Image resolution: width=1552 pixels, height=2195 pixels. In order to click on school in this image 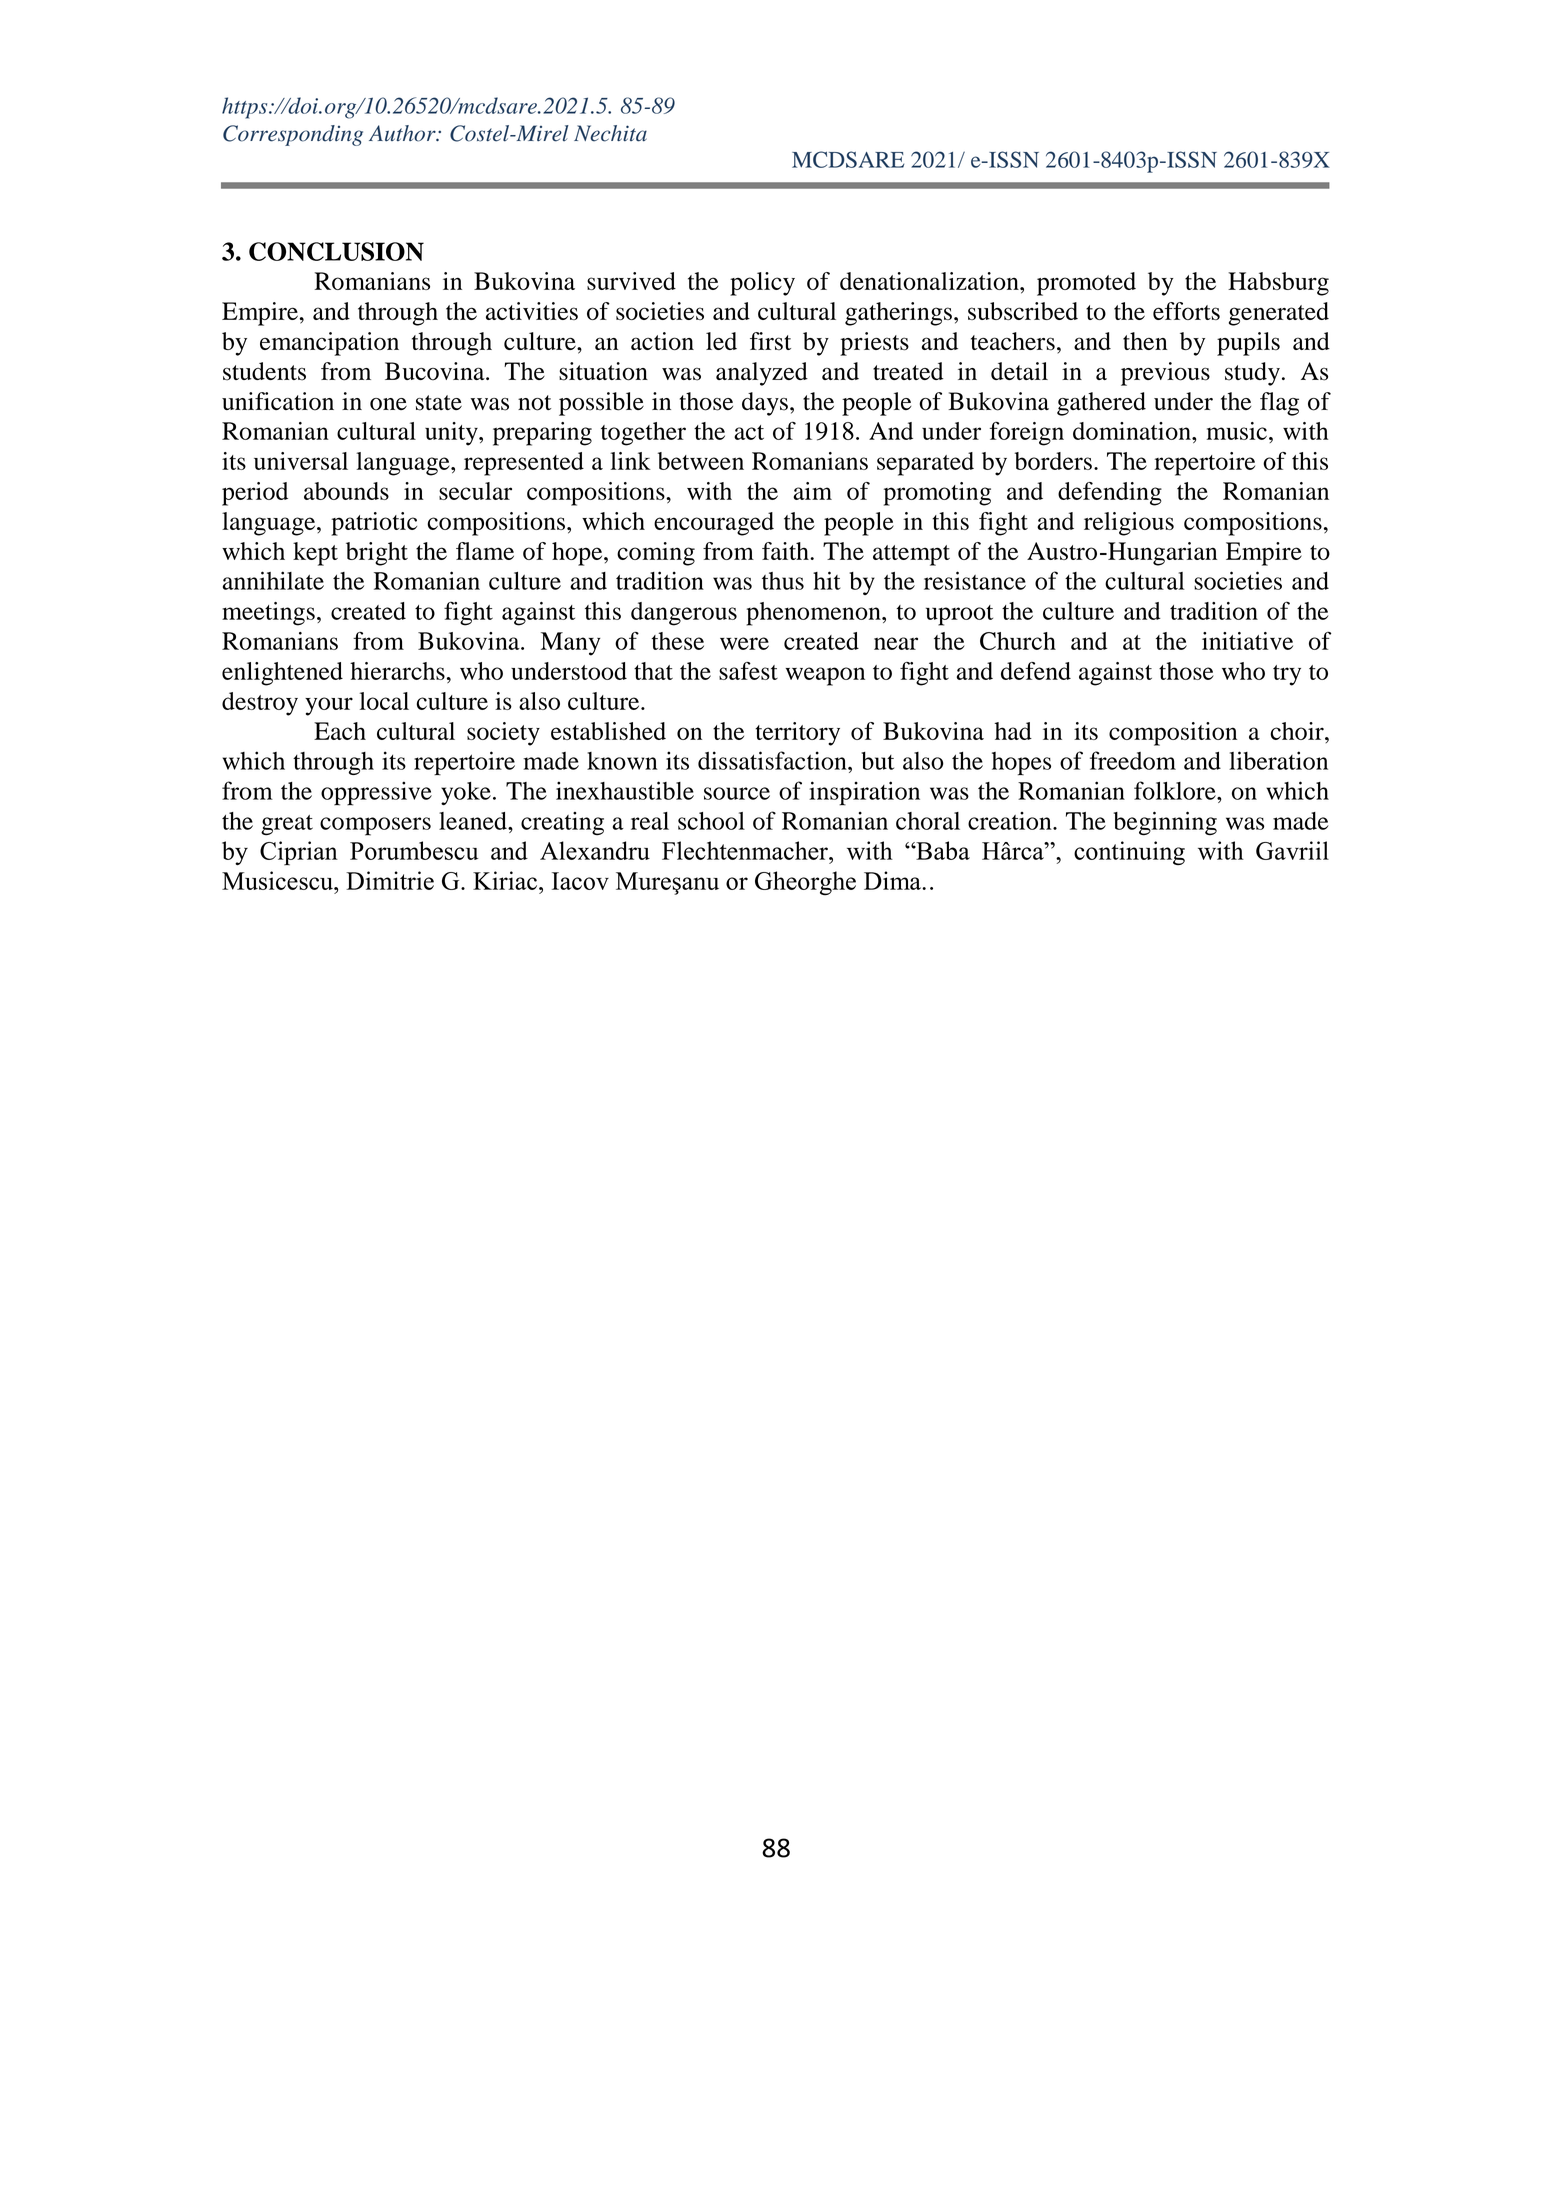, I will do `click(711, 821)`.
